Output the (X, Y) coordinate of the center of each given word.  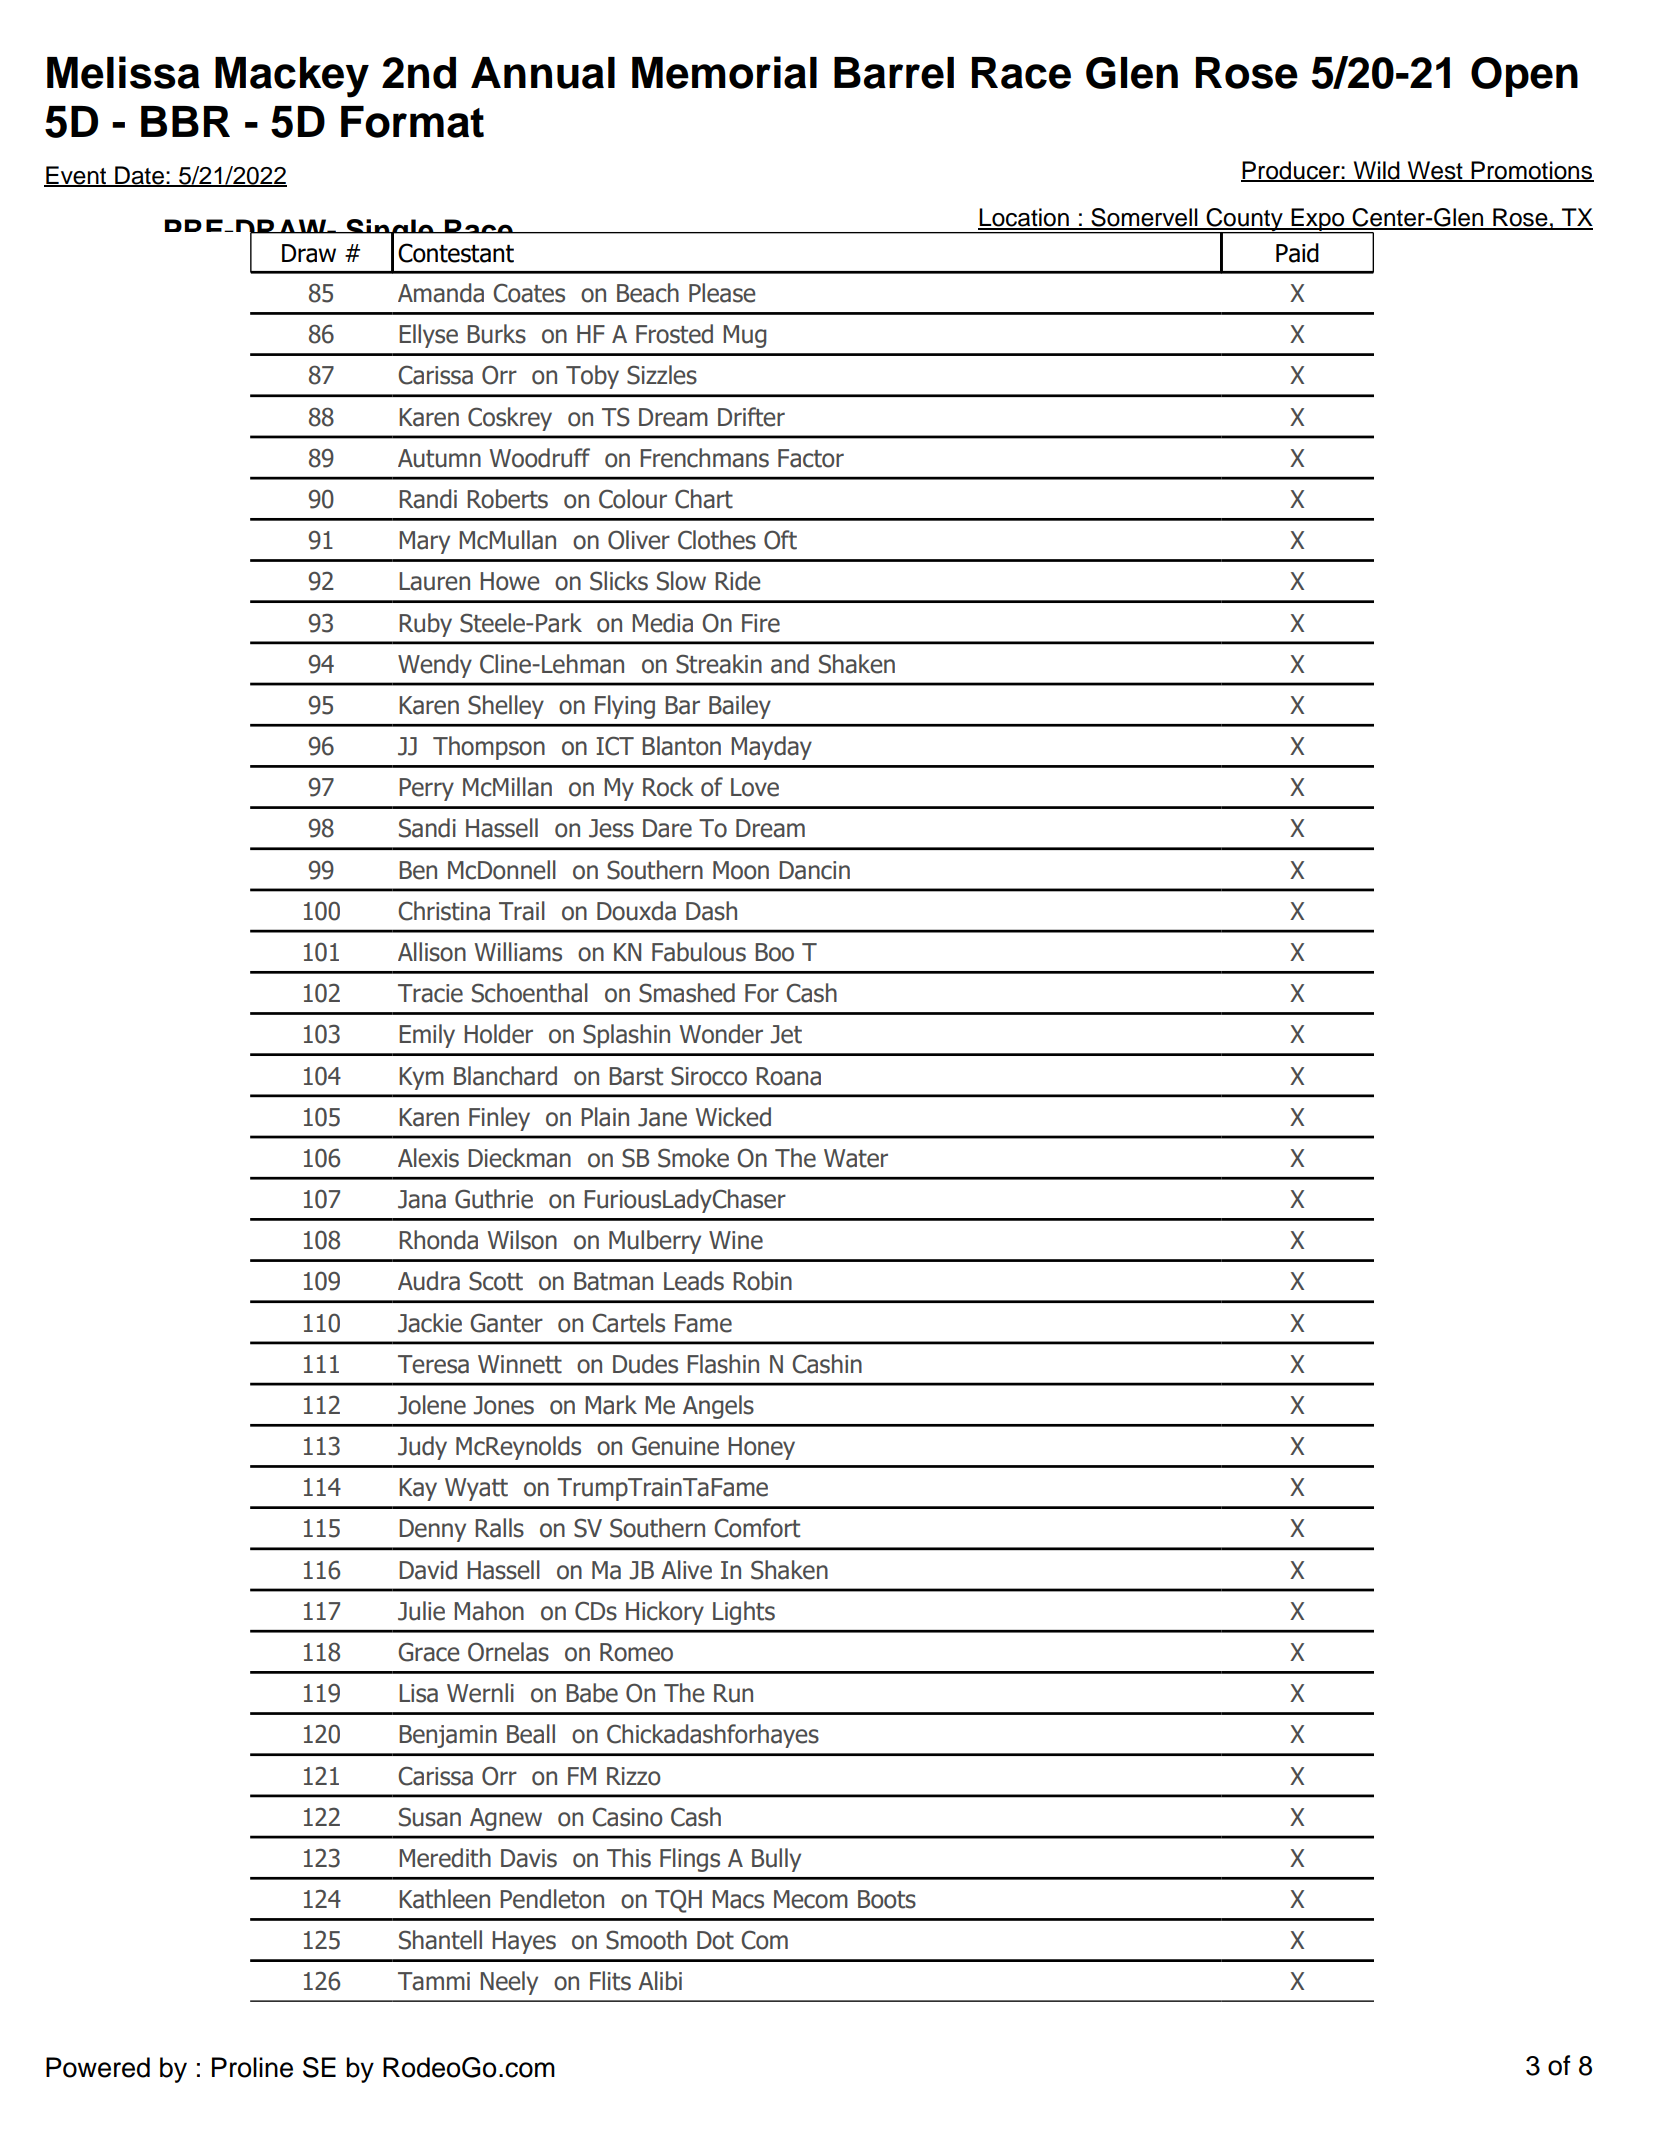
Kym (421, 1078)
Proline (252, 2067)
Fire (761, 623)
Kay (418, 1489)
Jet (786, 1034)
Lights (744, 1613)
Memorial (724, 72)
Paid (1297, 253)
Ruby (425, 625)
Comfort (757, 1528)
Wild (1376, 171)
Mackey (292, 77)
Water (856, 1158)
